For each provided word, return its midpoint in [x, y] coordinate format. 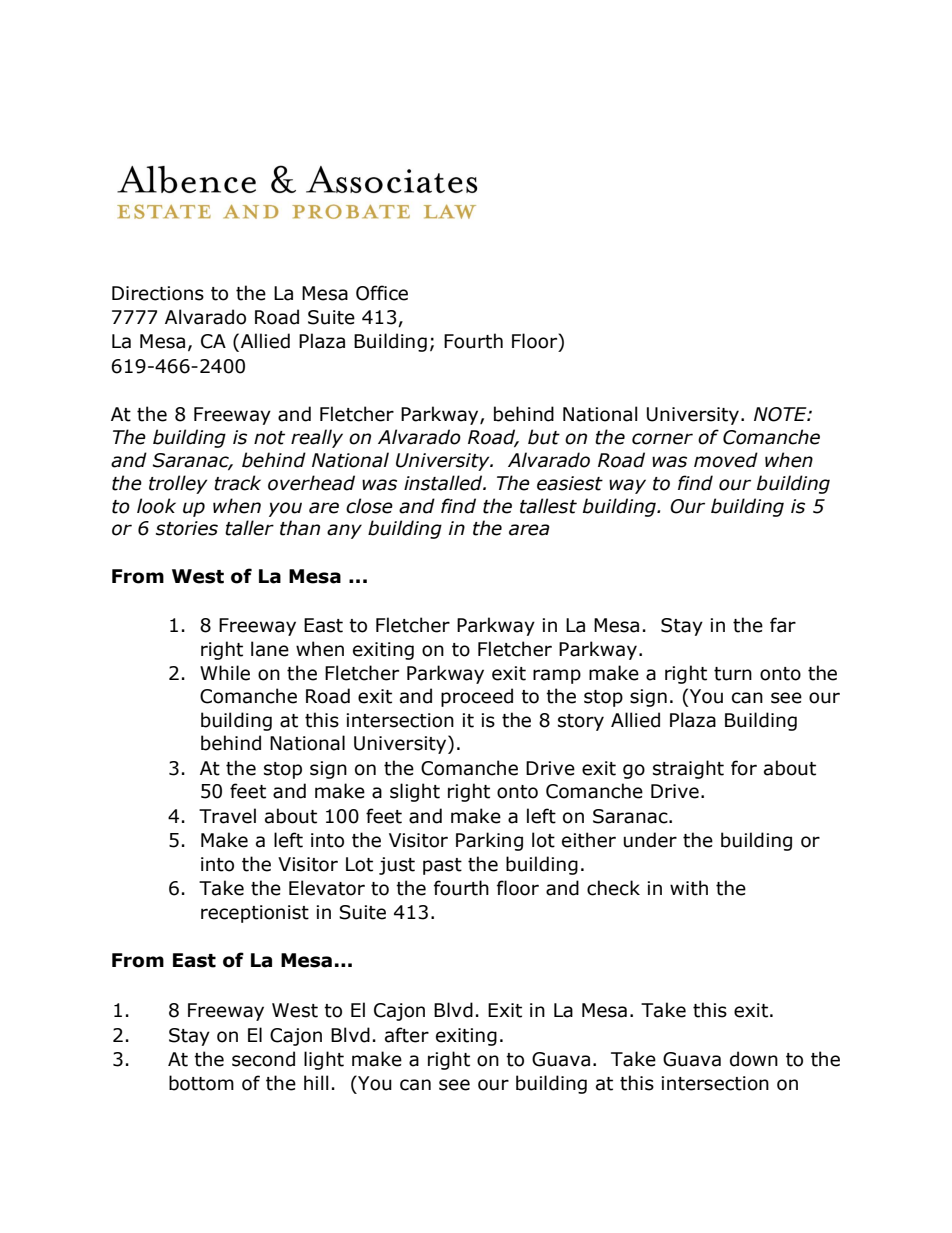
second [263, 1059]
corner [662, 439]
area [529, 530]
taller [249, 528]
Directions [158, 293]
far [783, 625]
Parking [489, 841]
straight [688, 769]
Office [382, 293]
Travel [227, 816]
